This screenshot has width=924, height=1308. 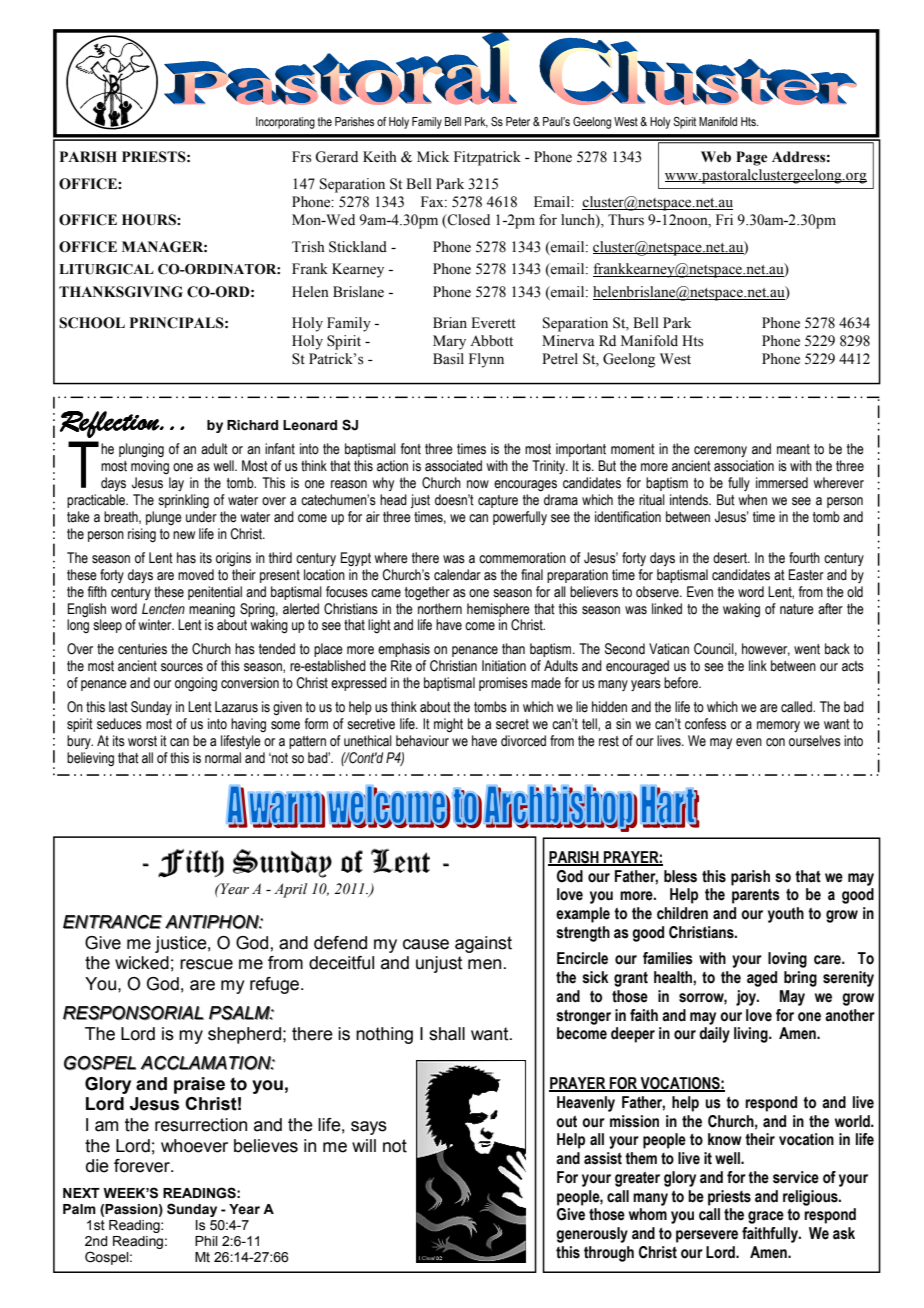 I want to click on Phil, so click(x=206, y=1241).
